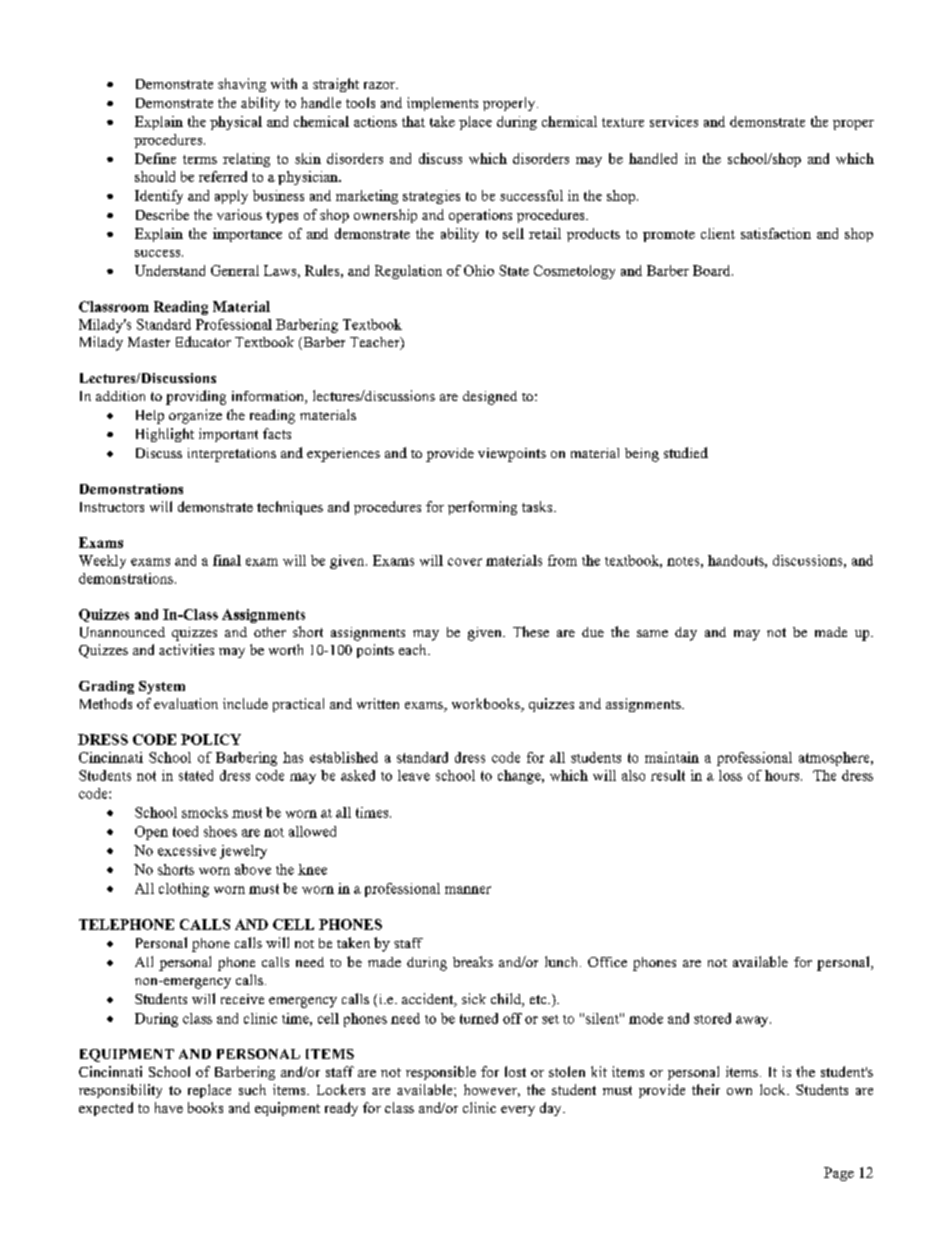  What do you see at coordinates (236, 123) in the document?
I see `physical` at bounding box center [236, 123].
